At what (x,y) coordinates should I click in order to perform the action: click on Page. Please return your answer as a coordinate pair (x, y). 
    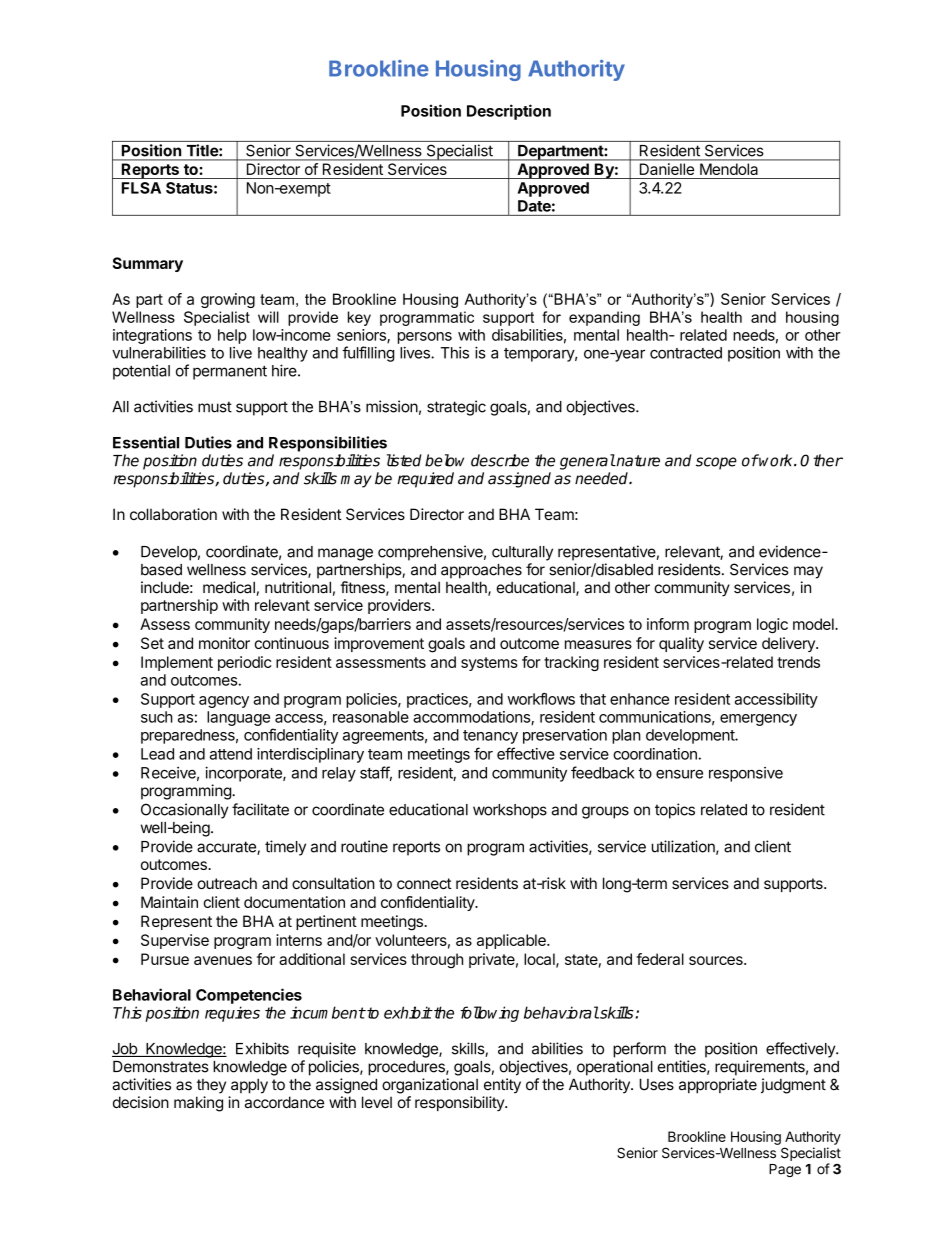
    Looking at the image, I should click on (785, 1170).
